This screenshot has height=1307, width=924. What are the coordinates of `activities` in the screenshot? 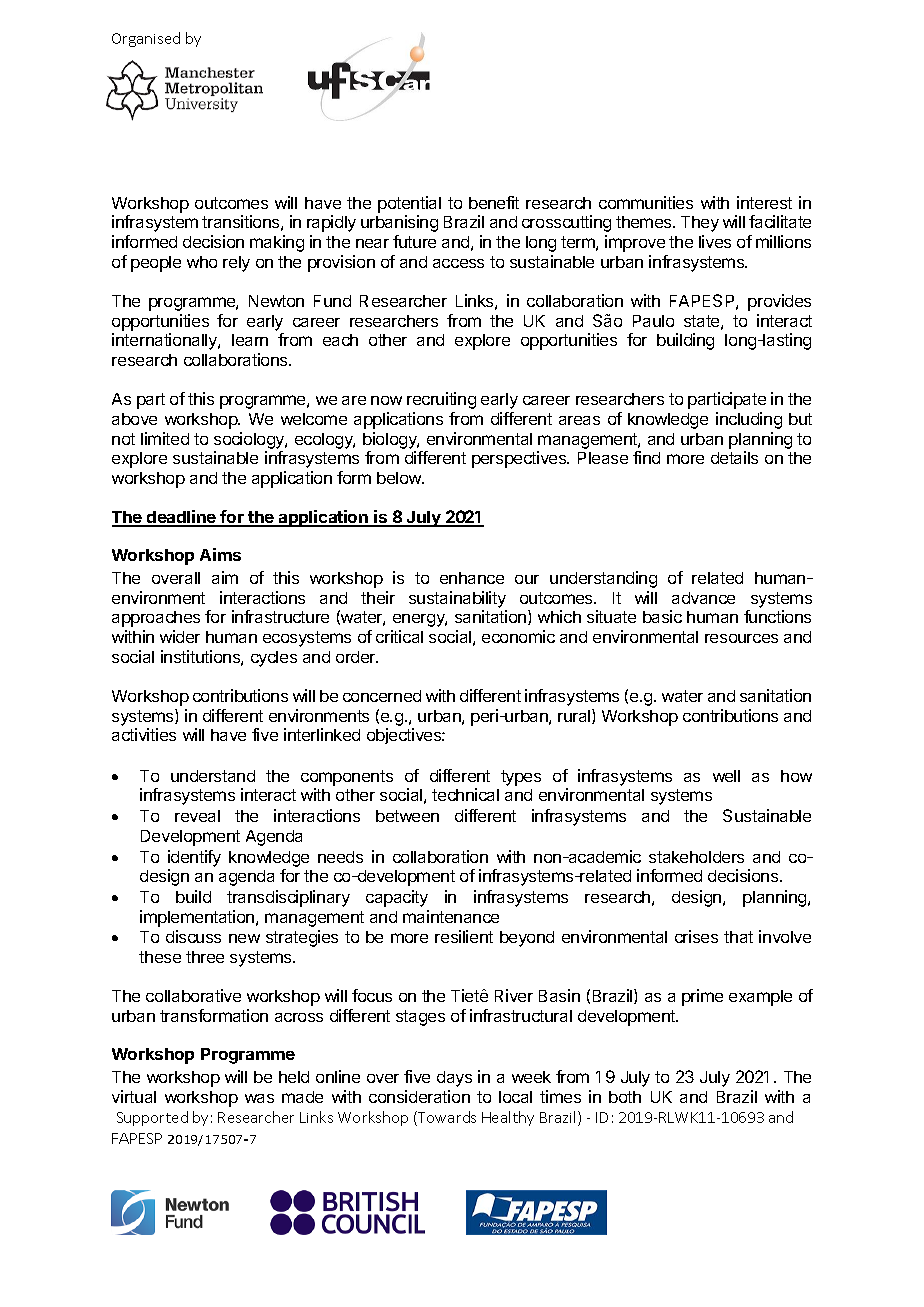 It's located at (144, 734).
